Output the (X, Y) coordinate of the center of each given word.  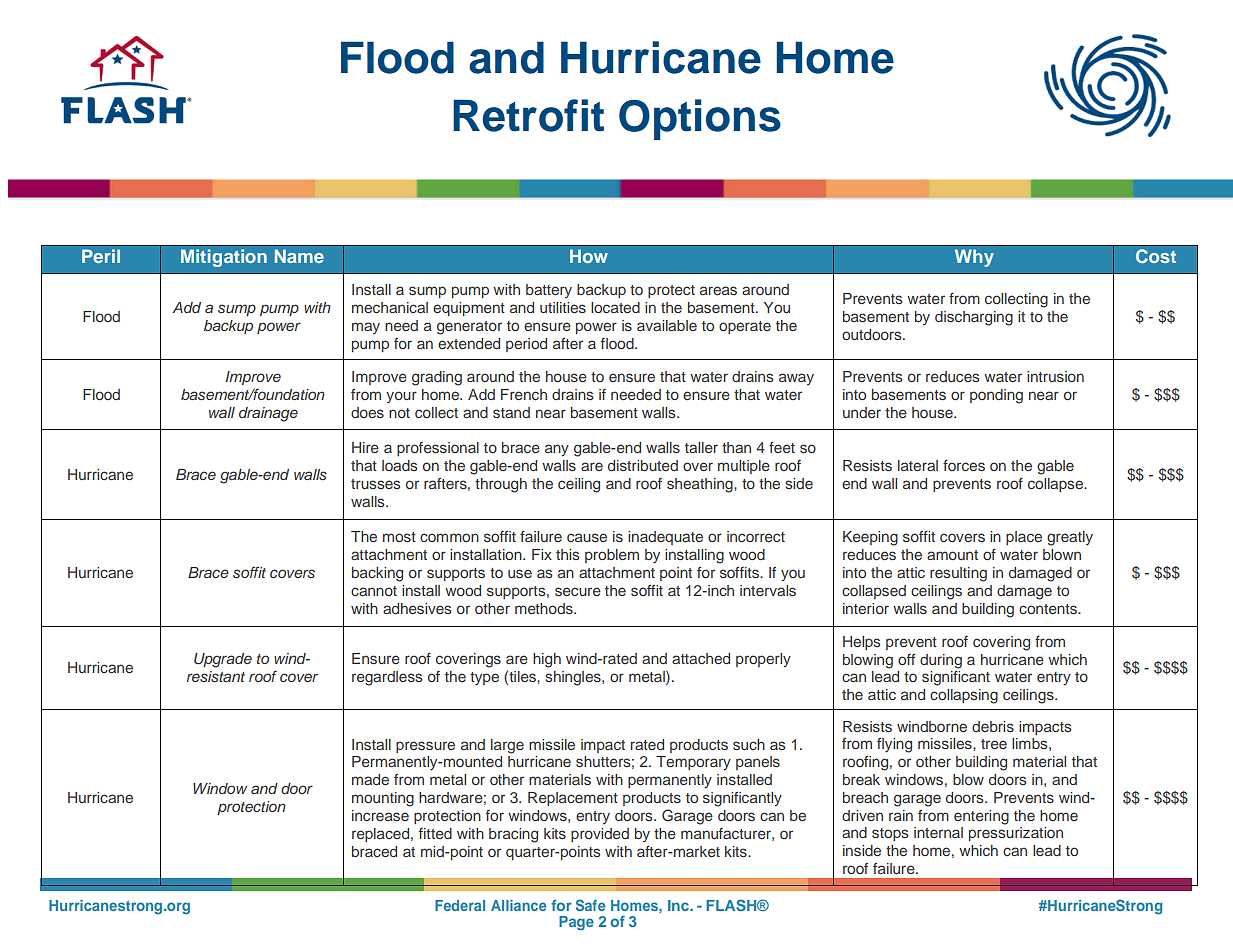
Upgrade (223, 660)
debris (993, 726)
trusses (375, 484)
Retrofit (528, 115)
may (366, 328)
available (667, 325)
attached (701, 658)
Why (974, 258)
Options (700, 119)
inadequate (665, 538)
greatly (1070, 538)
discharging (974, 318)
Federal (460, 905)
